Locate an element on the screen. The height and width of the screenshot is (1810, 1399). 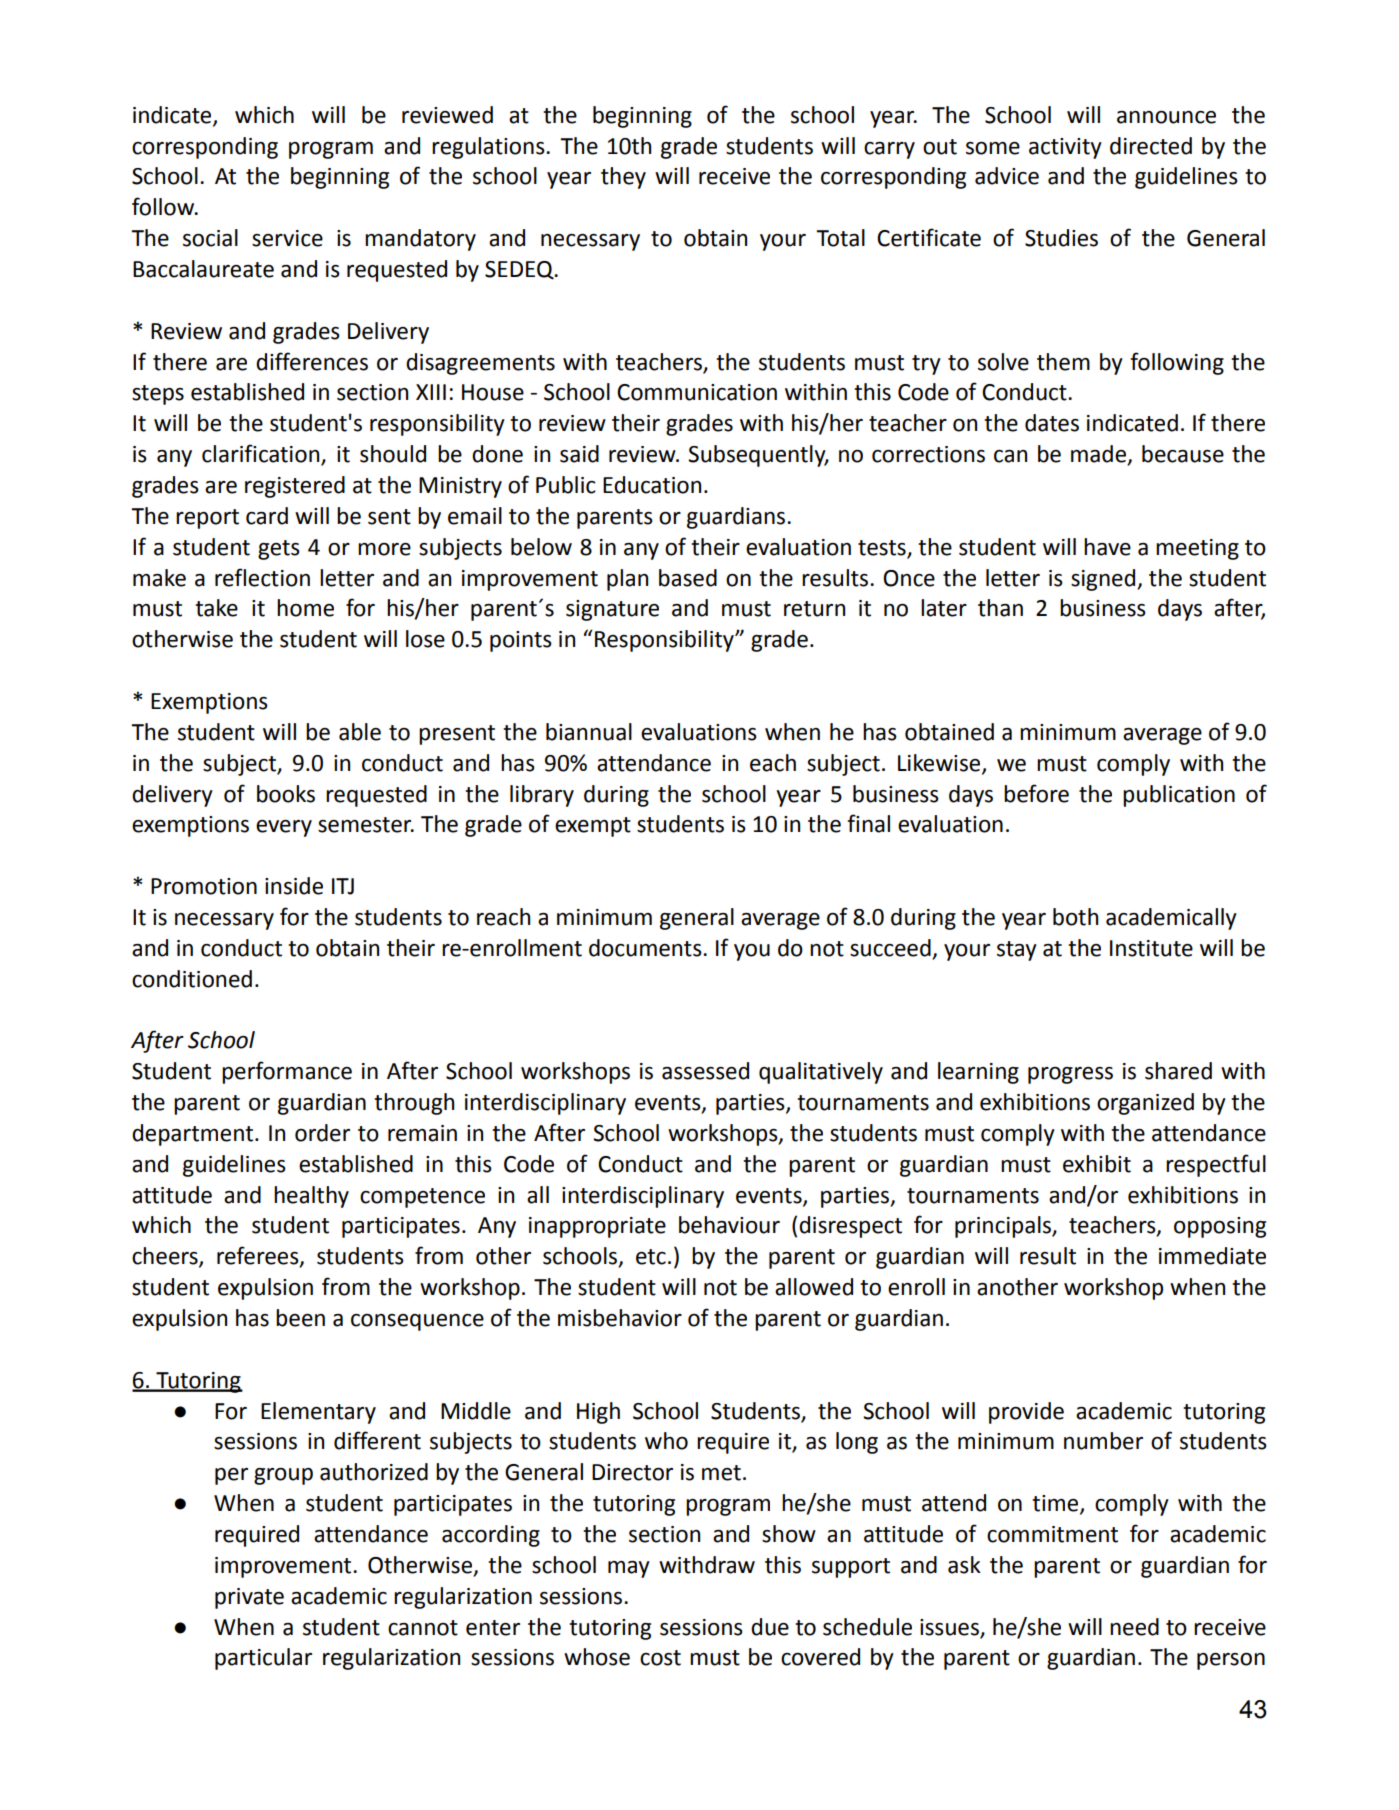
referees is located at coordinates (259, 1256).
